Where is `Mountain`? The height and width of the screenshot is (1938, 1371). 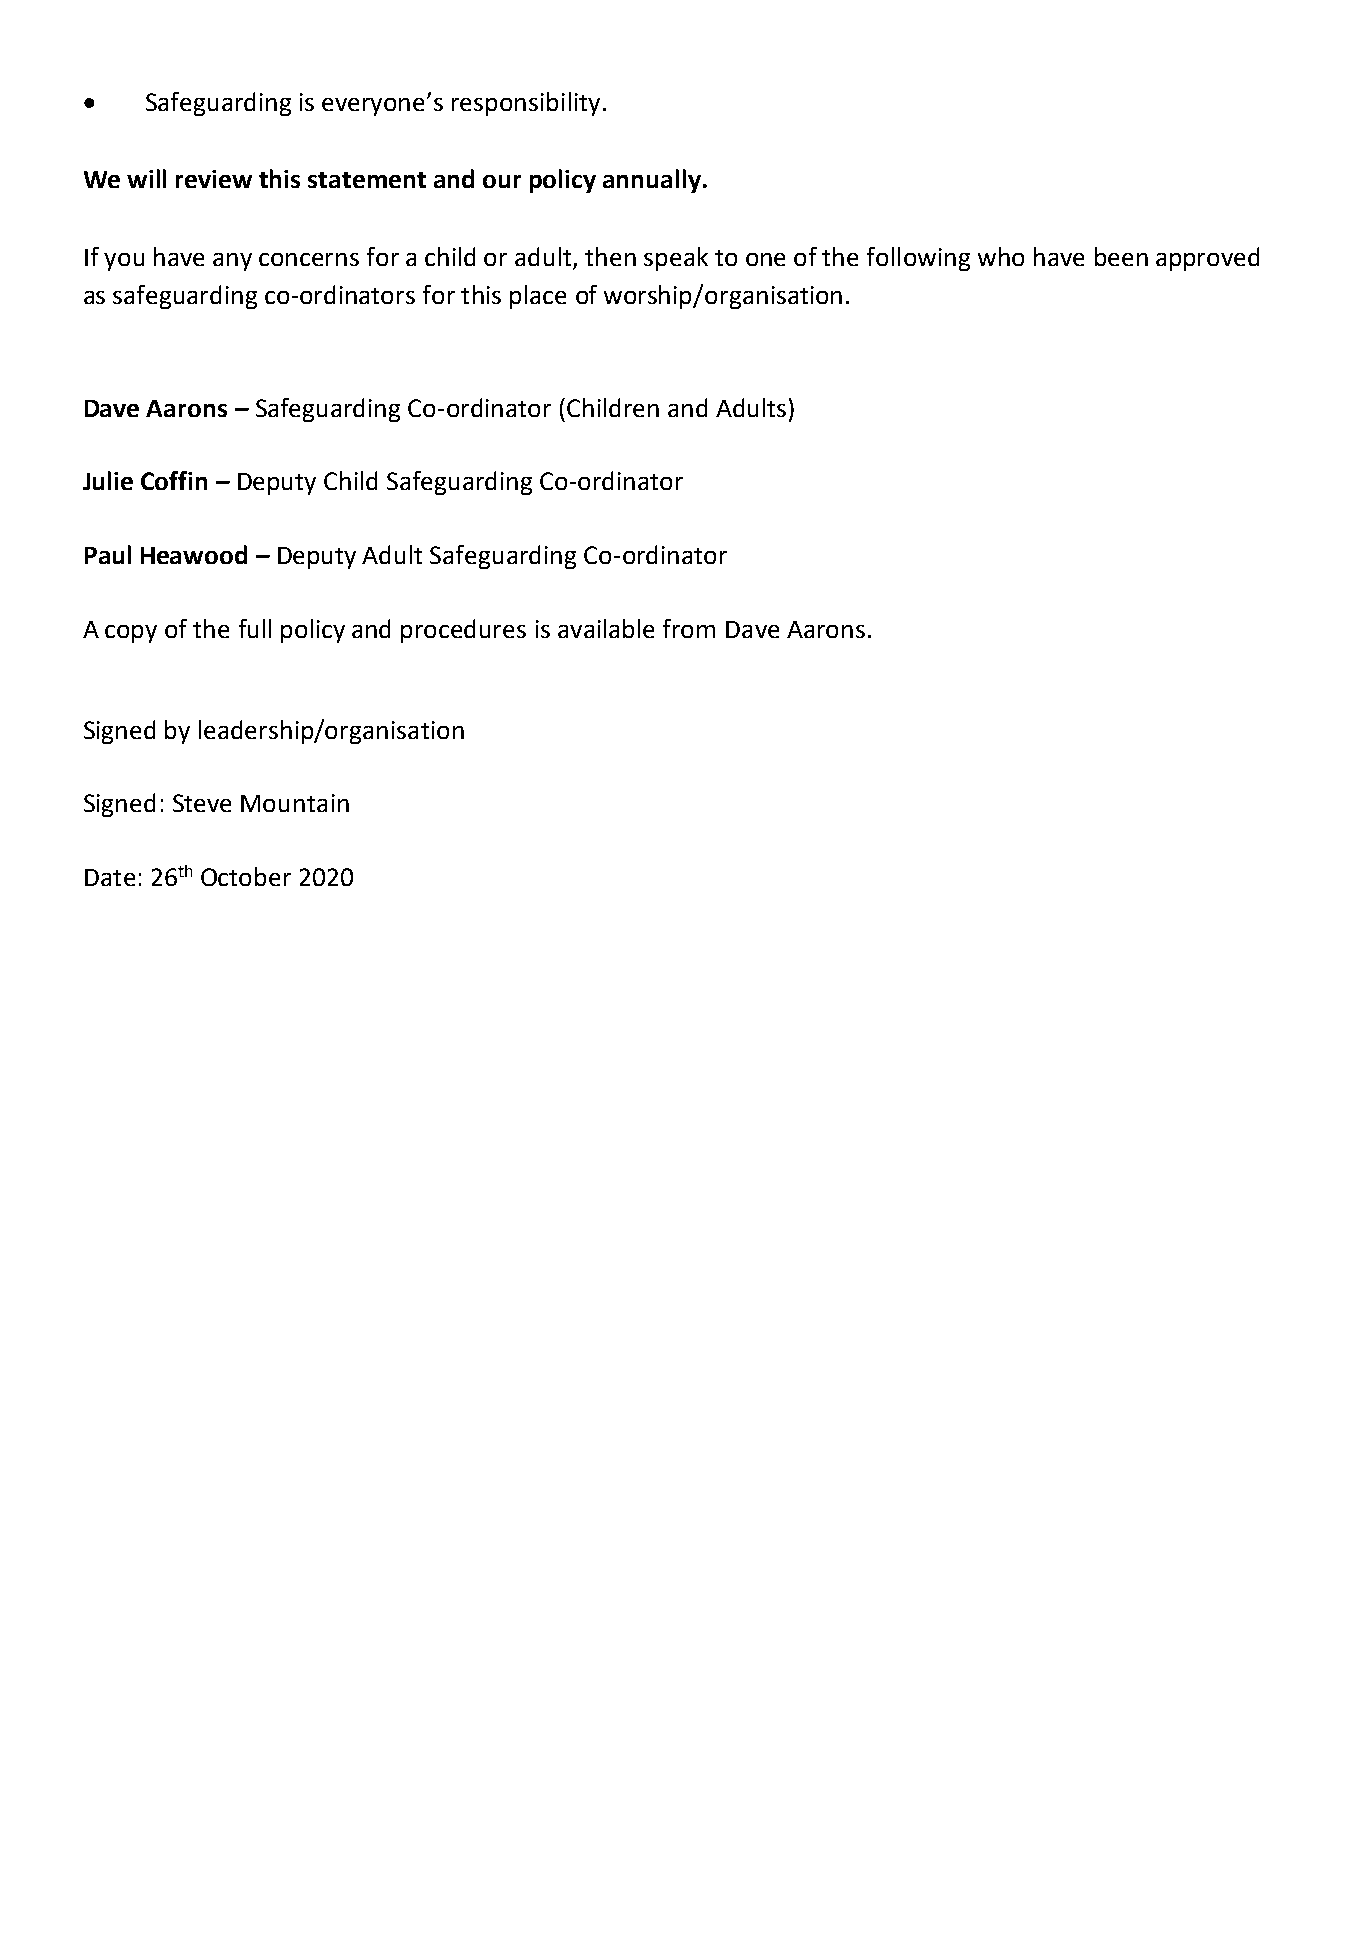 Mountain is located at coordinates (295, 803).
